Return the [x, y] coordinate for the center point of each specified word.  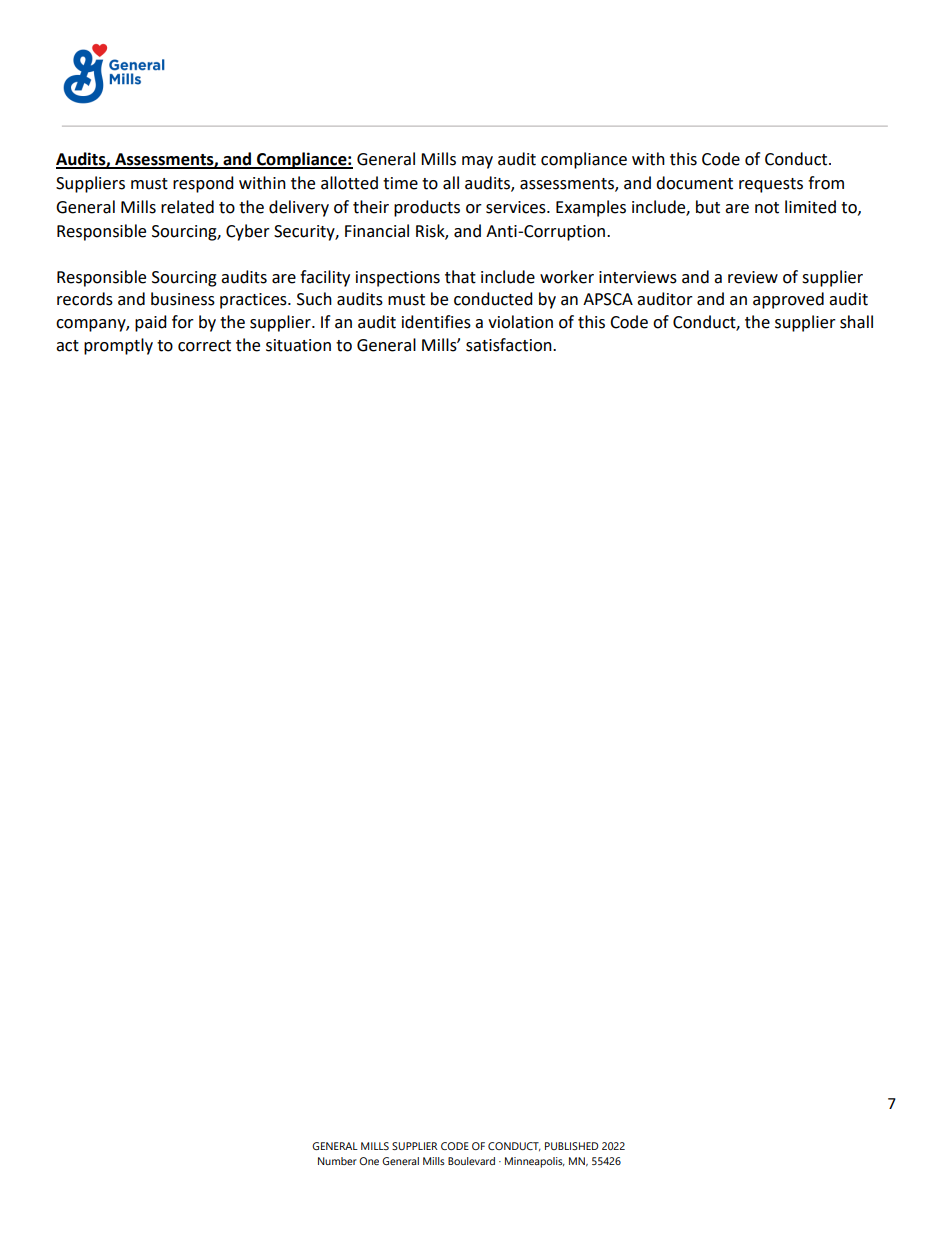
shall [856, 322]
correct [204, 346]
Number [337, 1161]
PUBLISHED [571, 1146]
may [477, 162]
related [187, 207]
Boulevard [471, 1161]
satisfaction [510, 345]
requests [771, 185]
